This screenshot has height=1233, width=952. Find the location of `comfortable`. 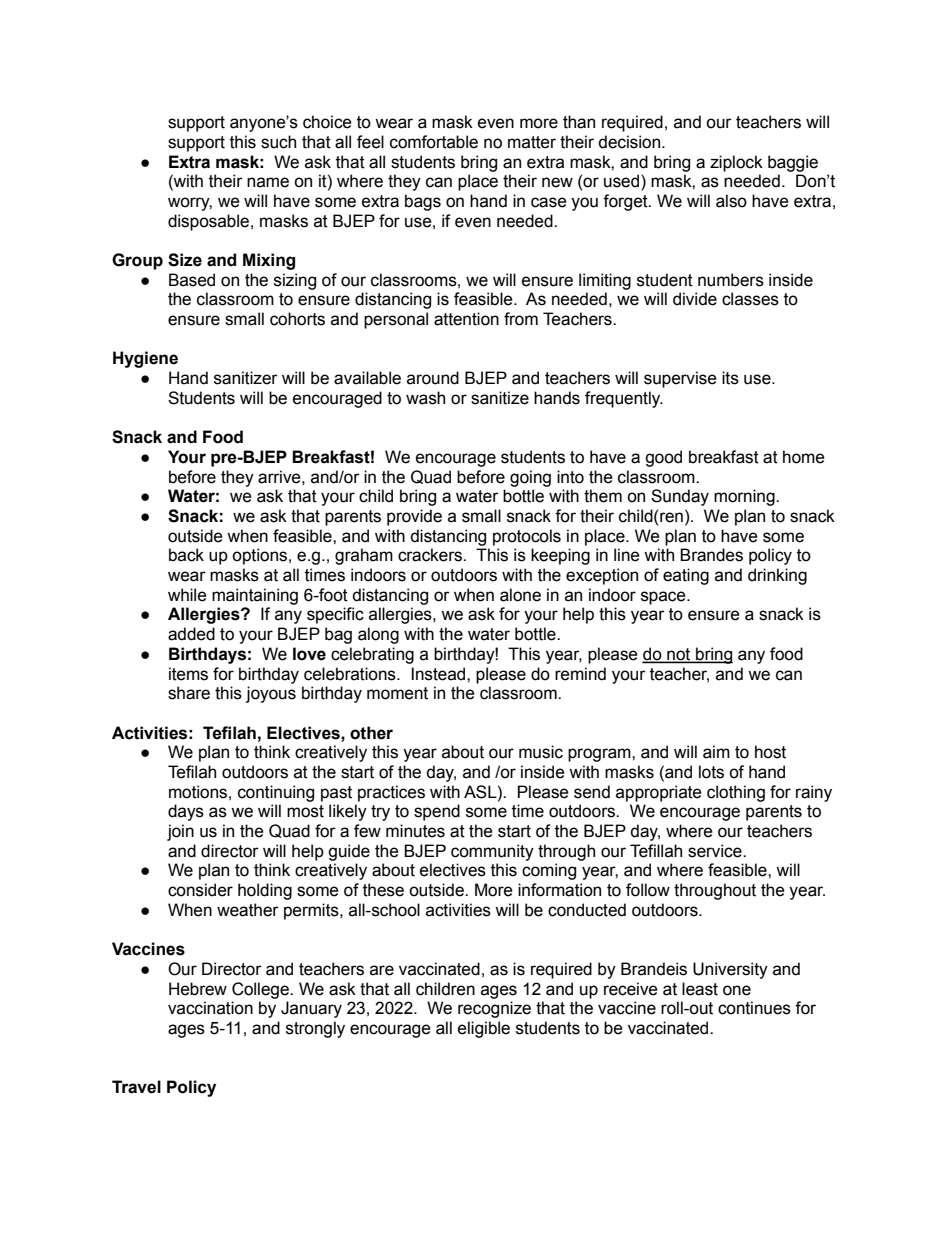

comfortable is located at coordinates (434, 142).
